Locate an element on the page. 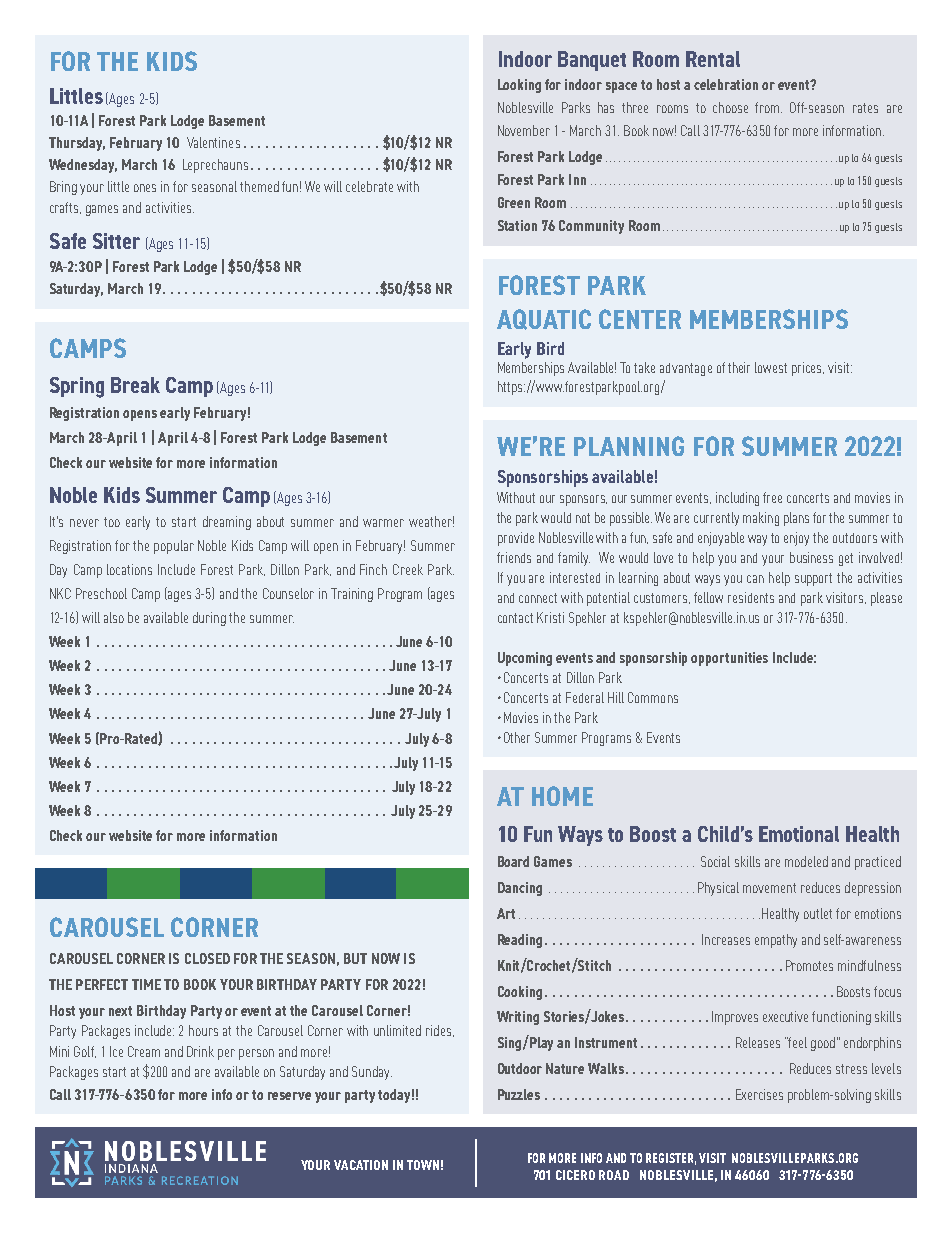  contact is located at coordinates (515, 618).
